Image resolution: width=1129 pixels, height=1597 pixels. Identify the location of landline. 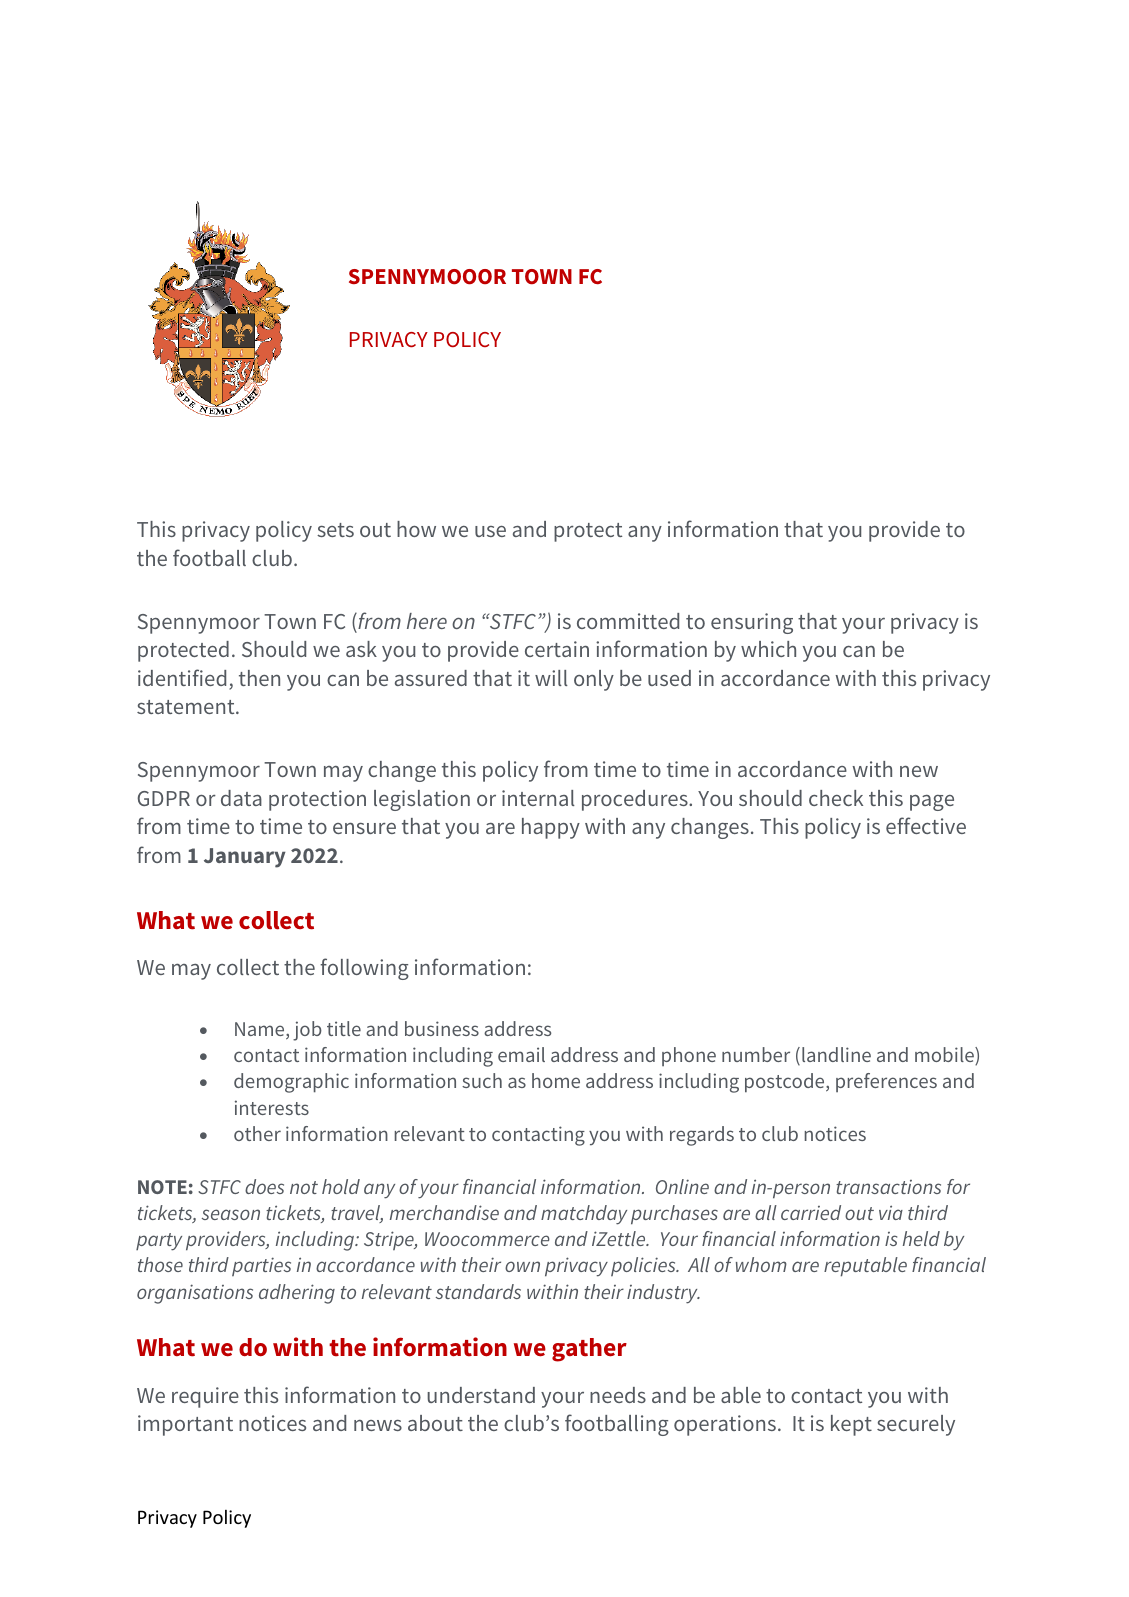
(836, 1054).
